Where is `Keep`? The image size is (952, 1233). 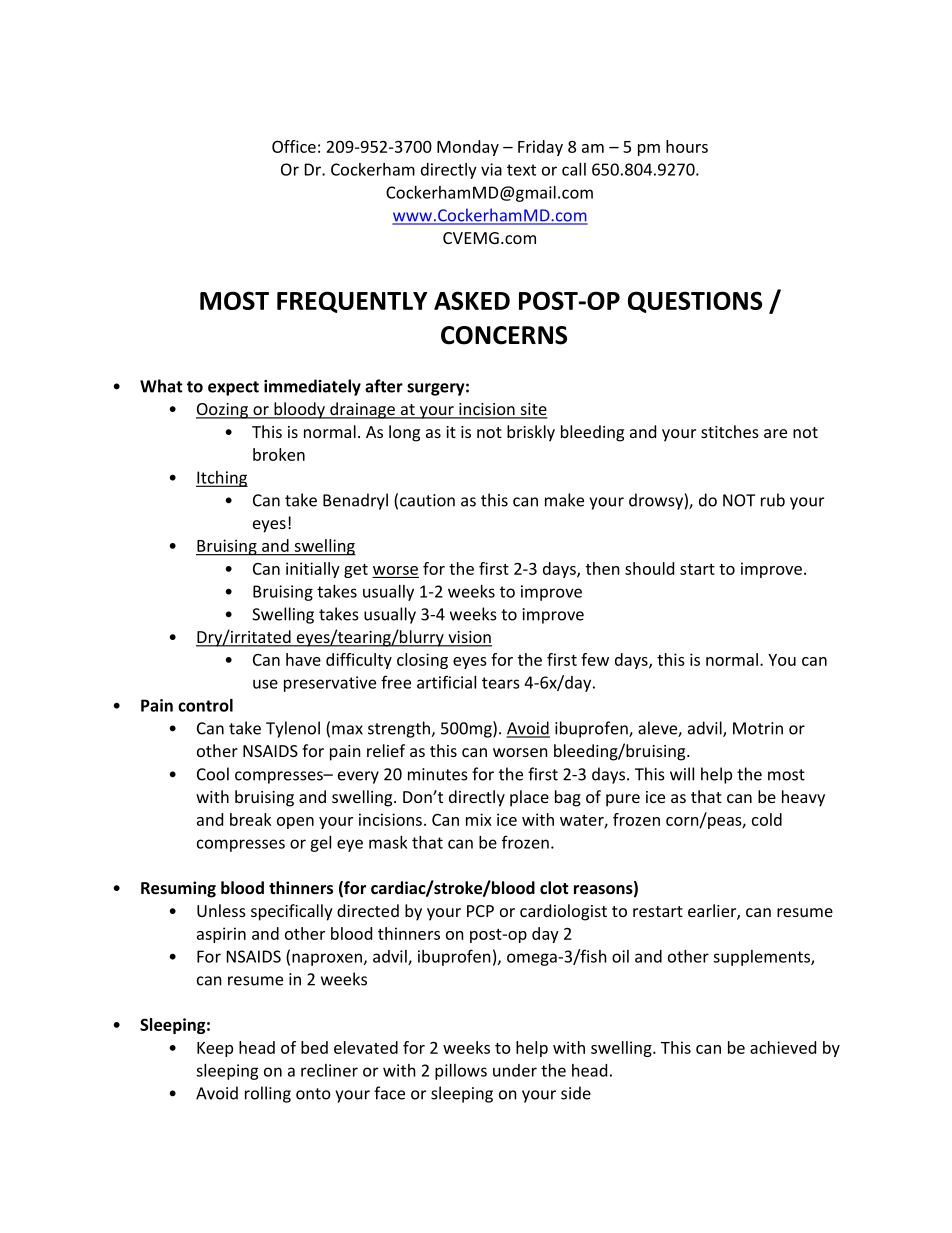 Keep is located at coordinates (215, 1049).
